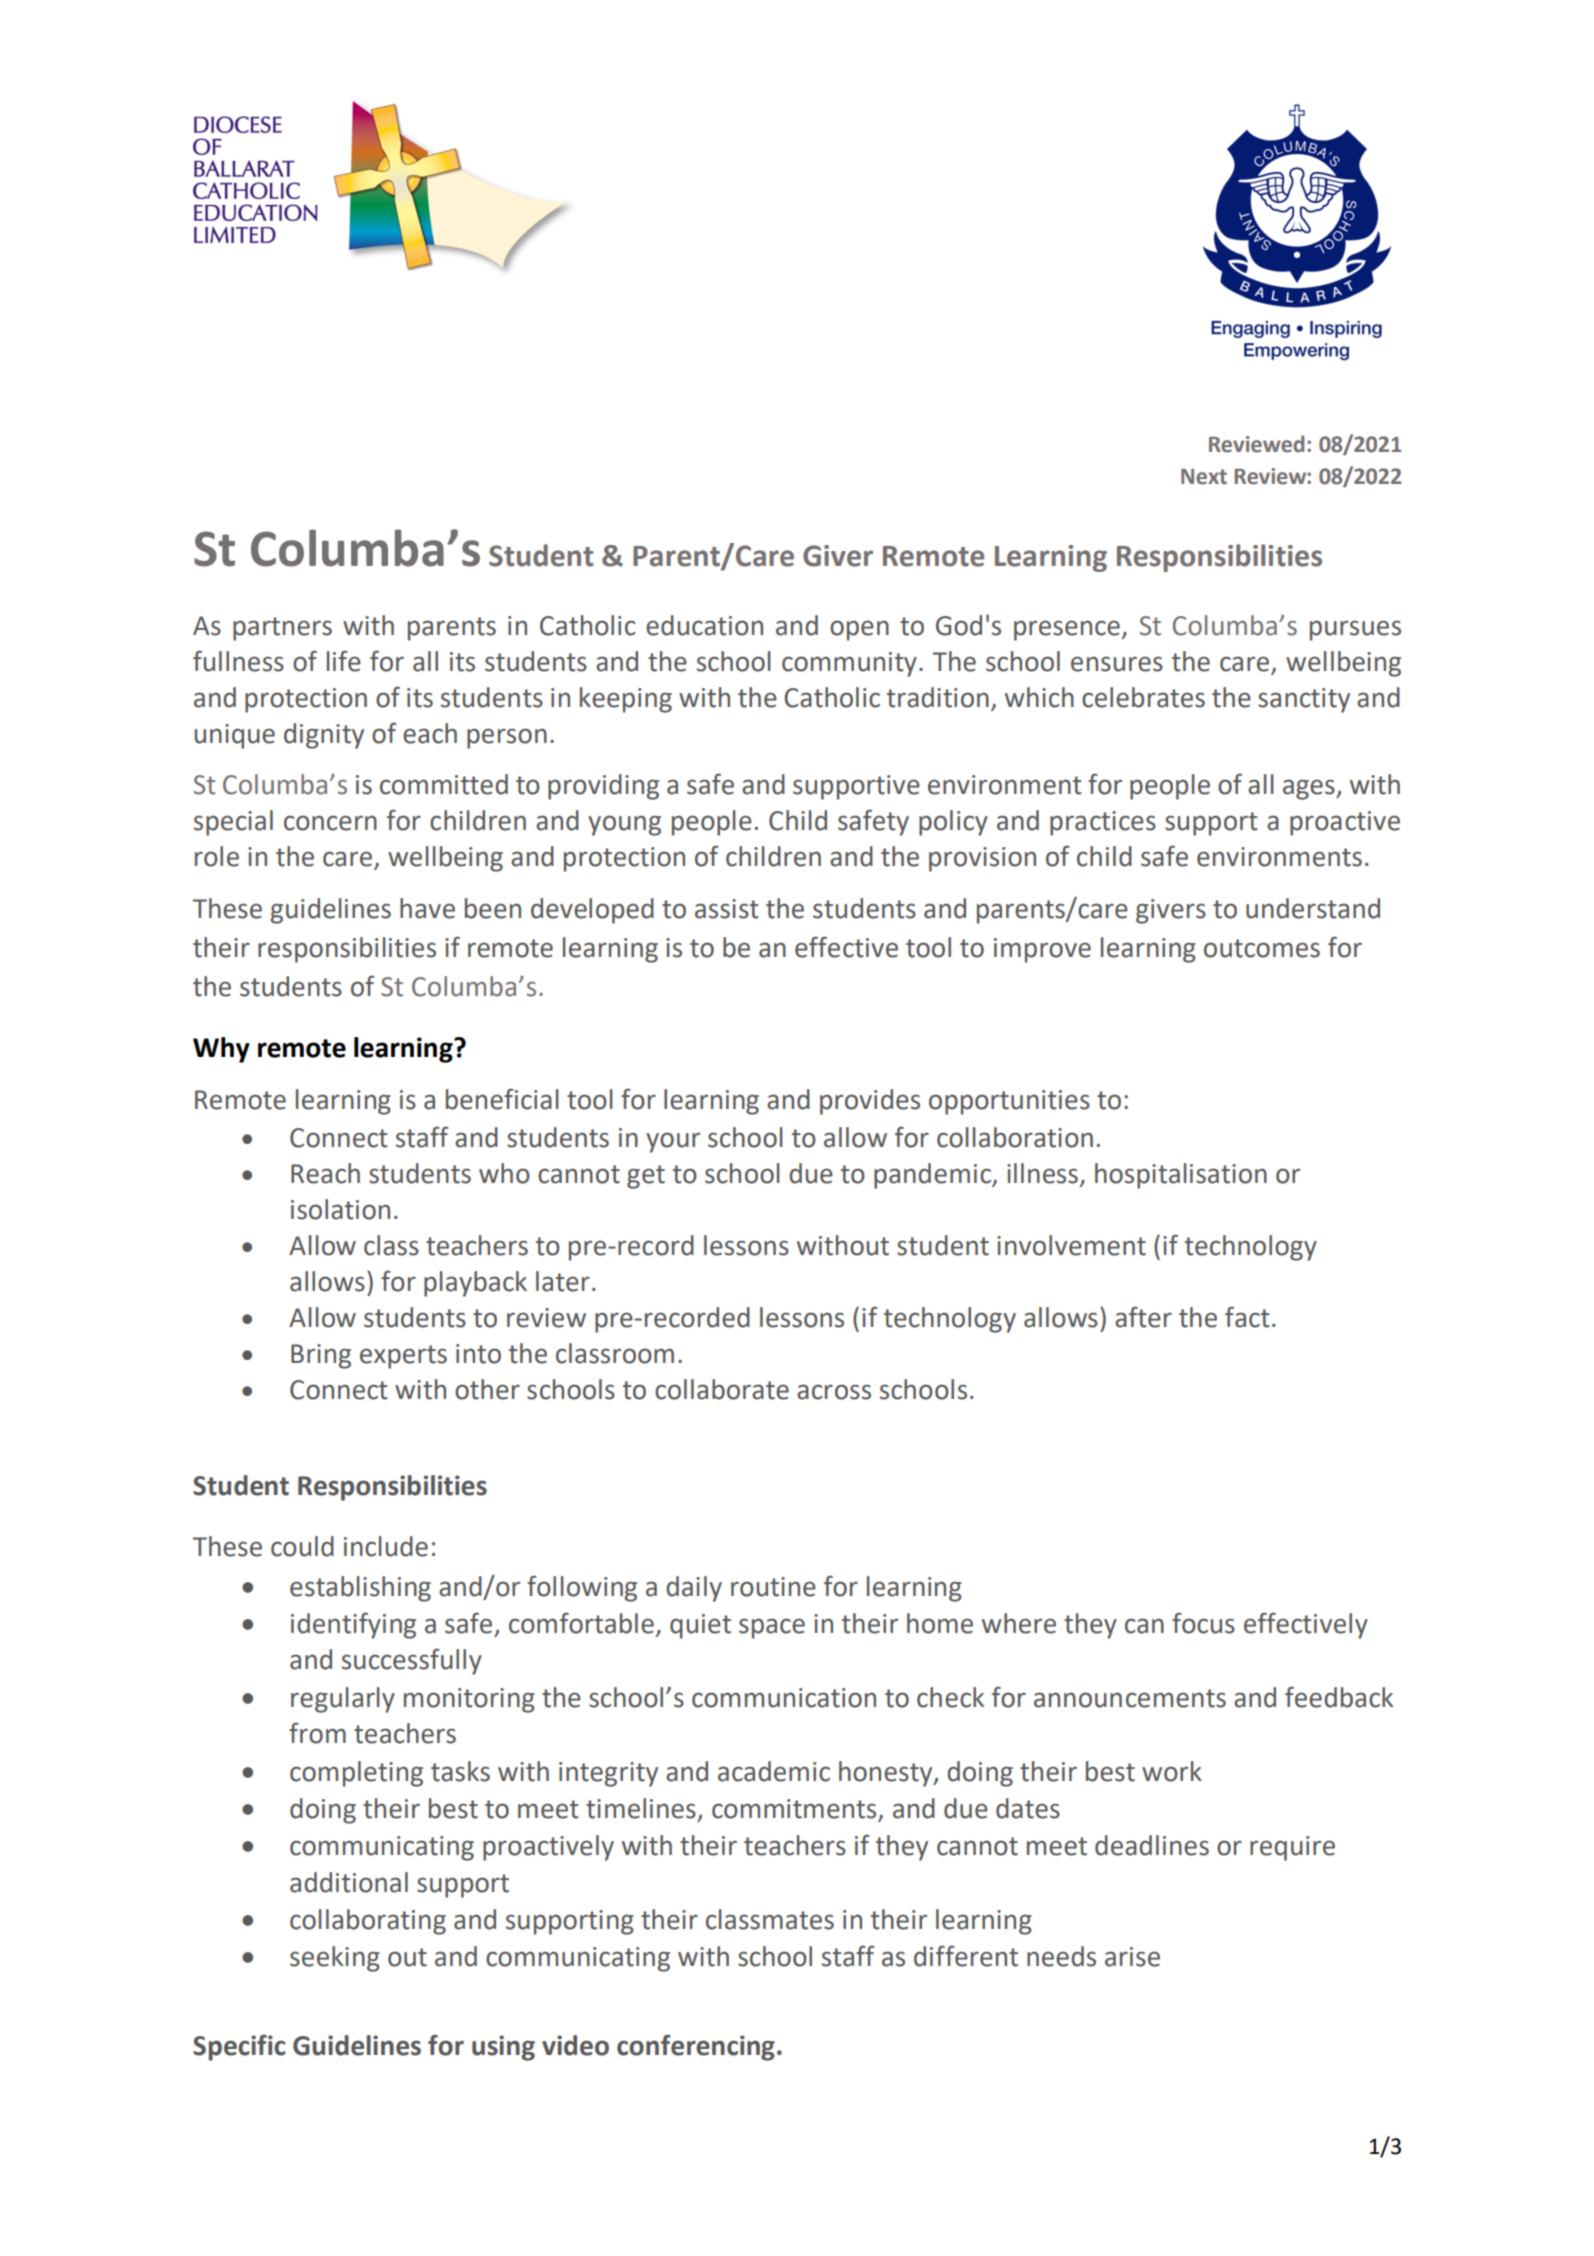 This screenshot has height=2256, width=1594. What do you see at coordinates (1204, 477) in the screenshot?
I see `Next` at bounding box center [1204, 477].
